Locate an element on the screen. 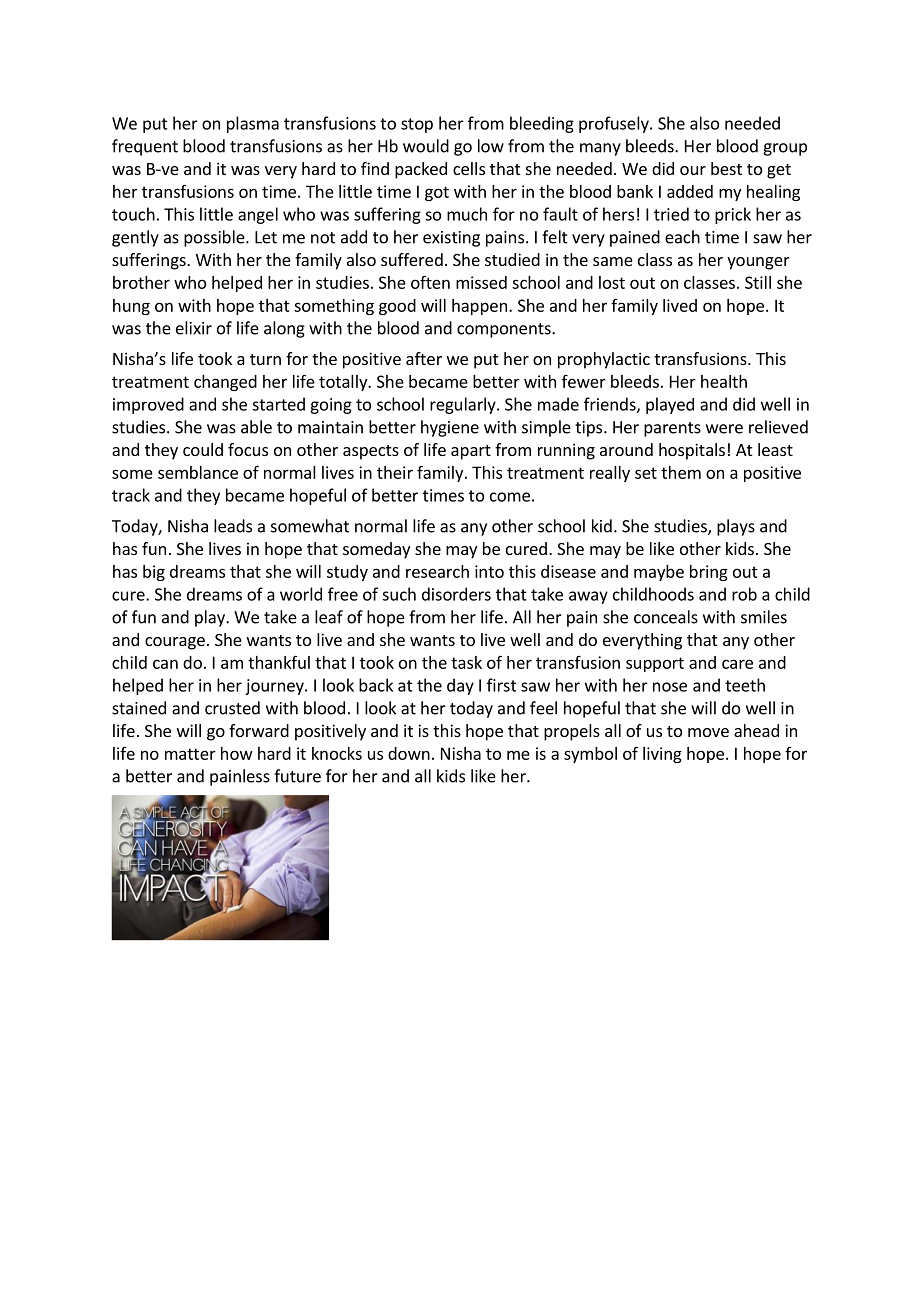 The width and height of the screenshot is (924, 1308). matter is located at coordinates (190, 754).
